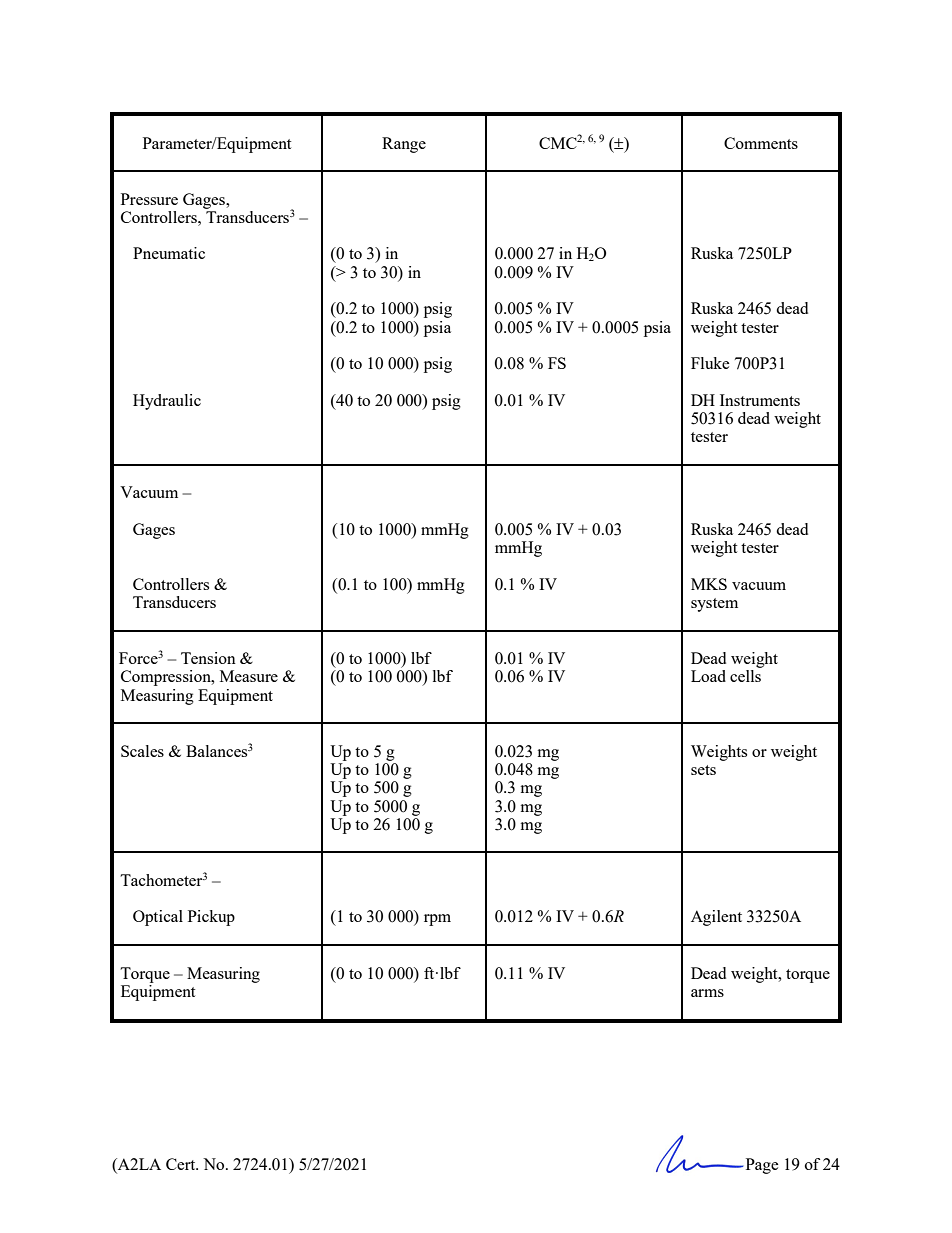 The image size is (952, 1233). What do you see at coordinates (149, 199) in the page?
I see `Pressure` at bounding box center [149, 199].
